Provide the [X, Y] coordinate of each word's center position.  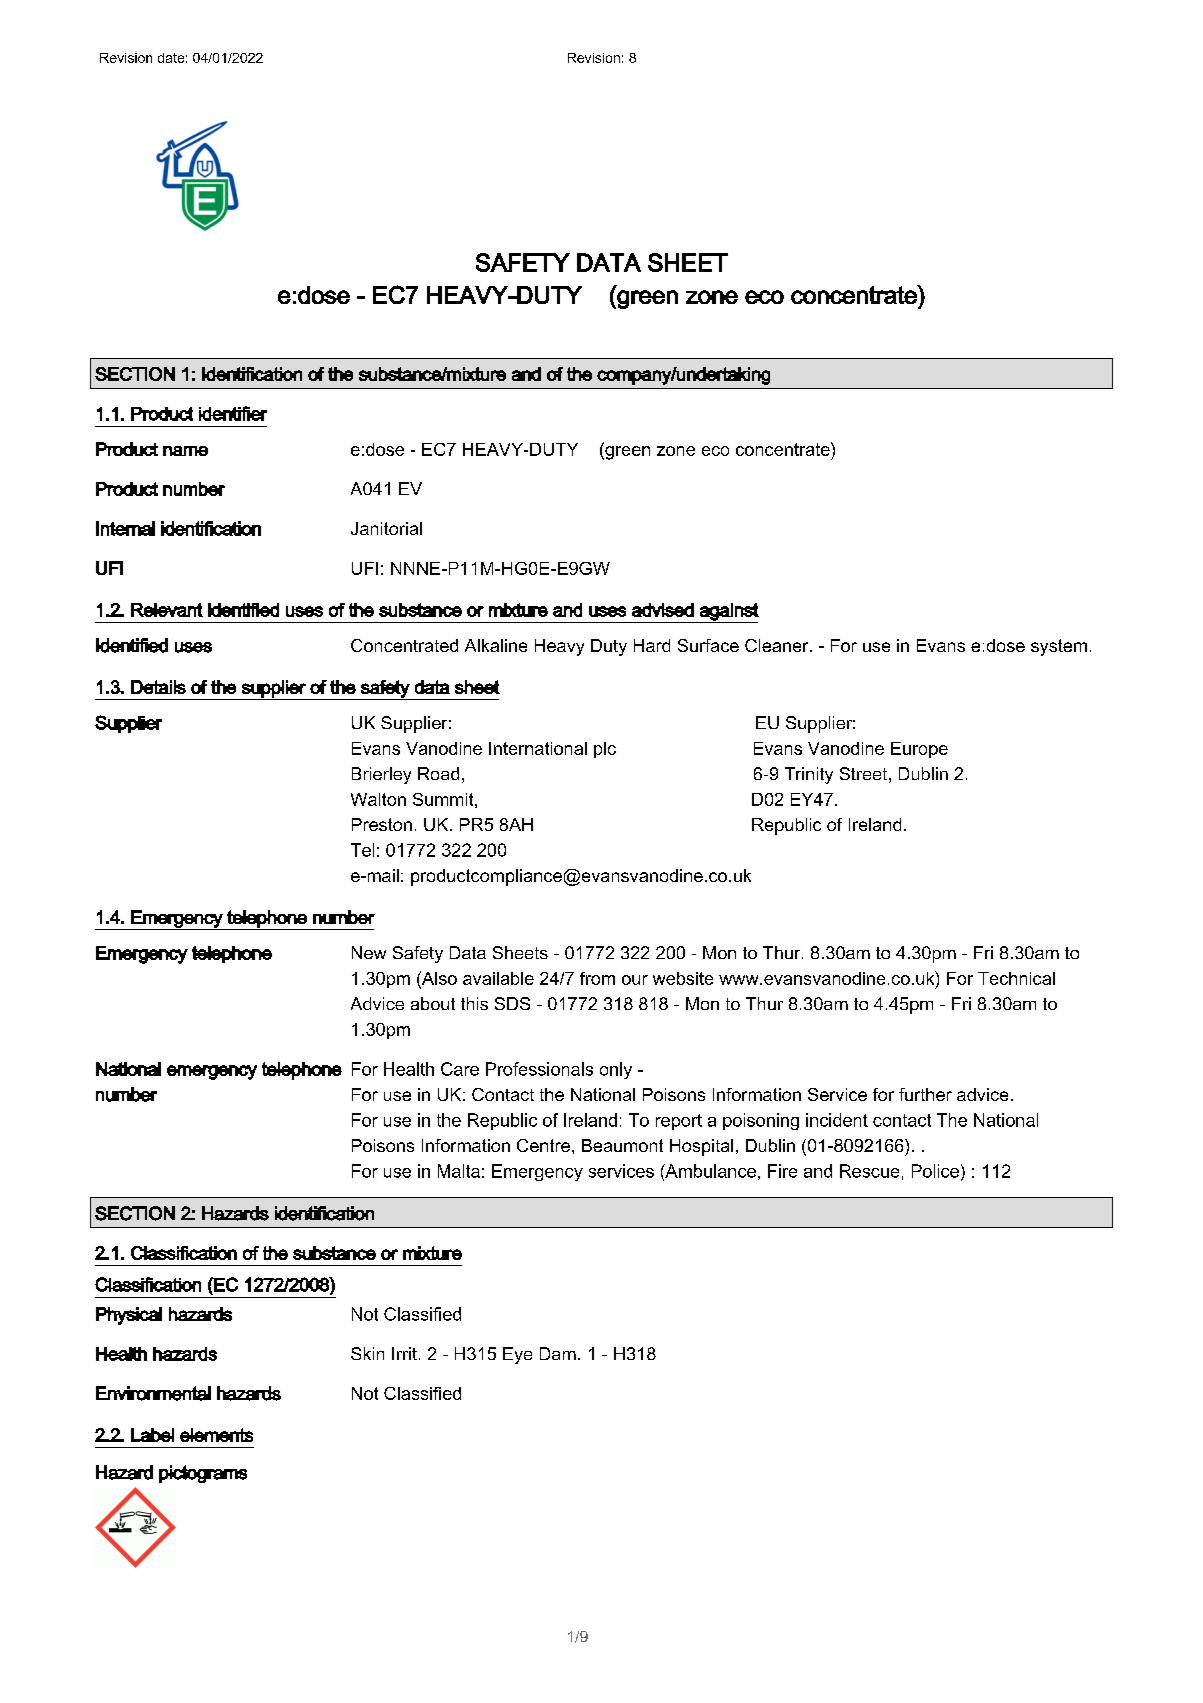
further [925, 1094]
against [728, 613]
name [185, 451]
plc [605, 750]
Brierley [381, 775]
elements [216, 1435]
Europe [919, 750]
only [616, 1070]
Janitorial [386, 528]
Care [460, 1069]
